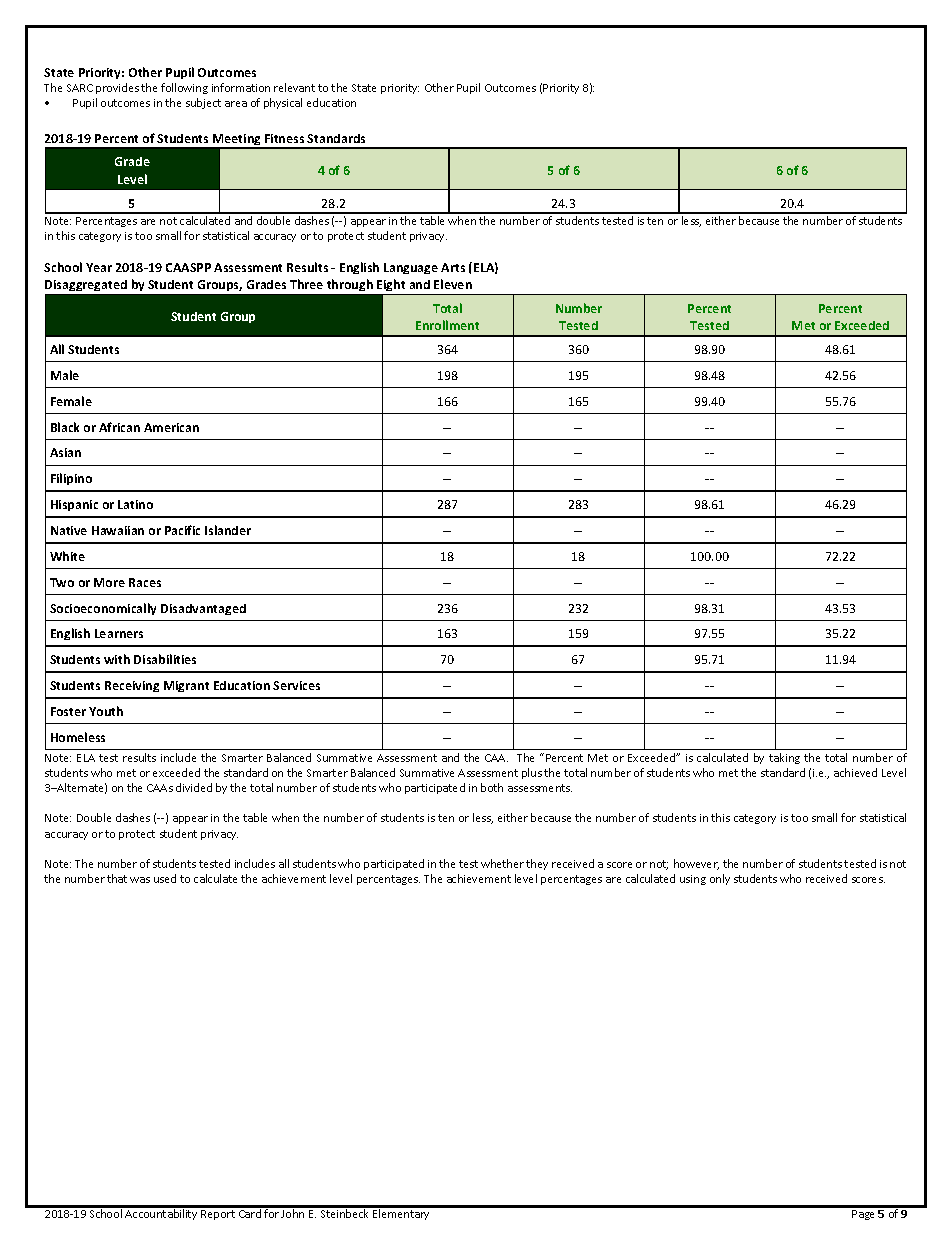  What do you see at coordinates (294, 87) in the screenshot?
I see `relevant` at bounding box center [294, 87].
